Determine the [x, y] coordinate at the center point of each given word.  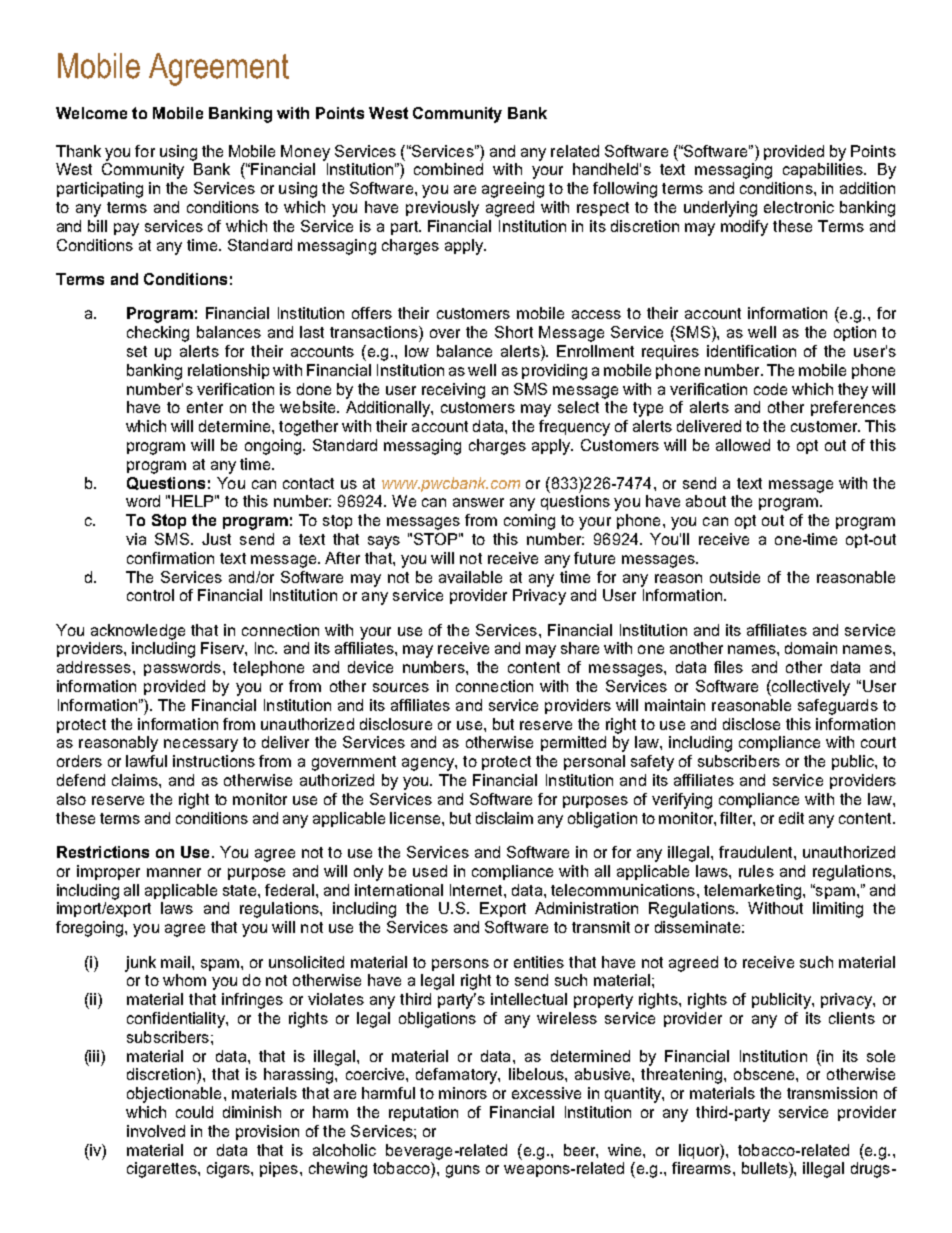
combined [448, 169]
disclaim [504, 818]
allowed [743, 445]
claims [136, 780]
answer [478, 502]
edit [791, 818]
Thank [78, 151]
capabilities [824, 170]
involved [156, 1131]
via [136, 539]
